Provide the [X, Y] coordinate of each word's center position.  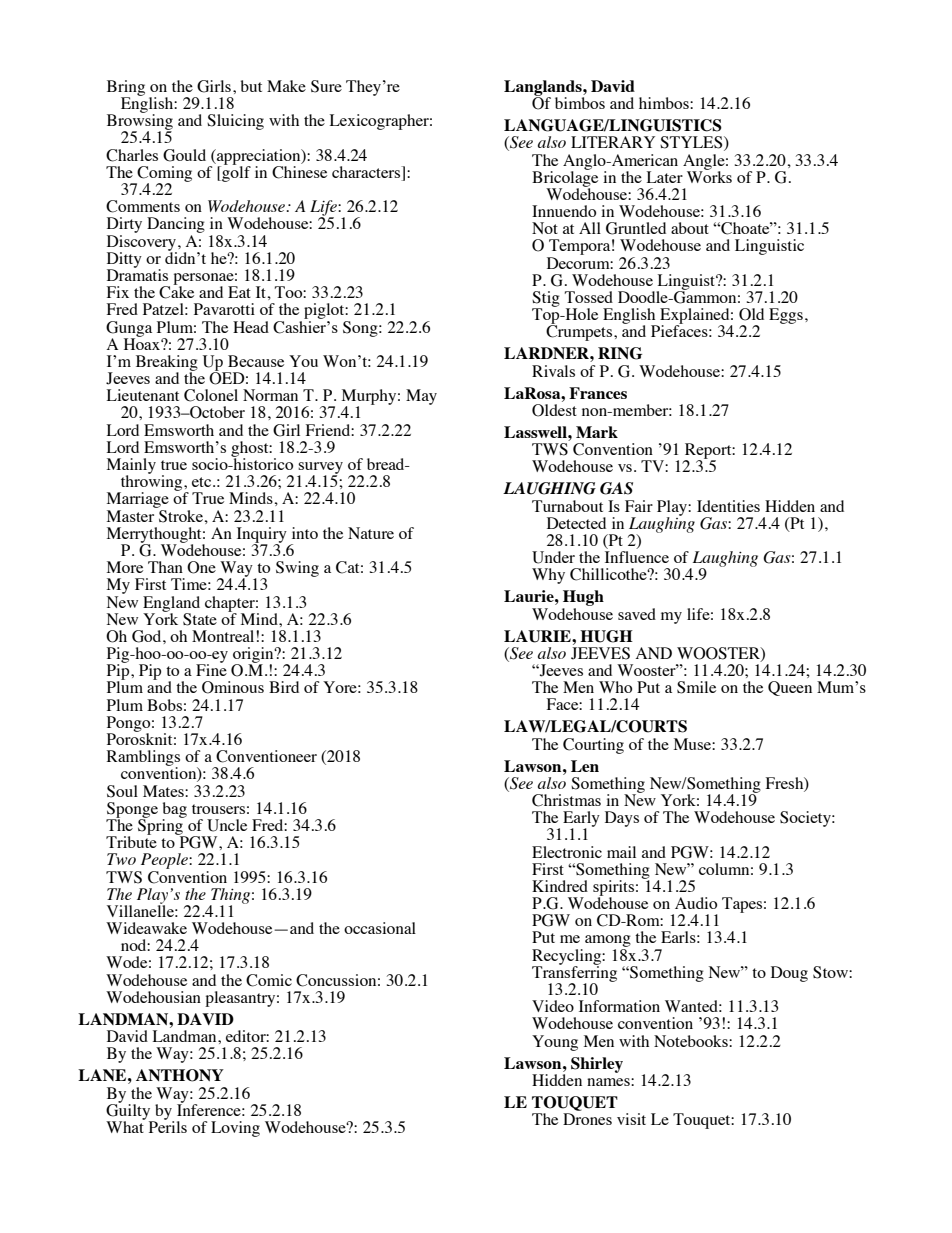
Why [548, 576]
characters [367, 173]
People [165, 861]
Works [709, 176]
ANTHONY [180, 1075]
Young [555, 1043]
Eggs [786, 316]
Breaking [167, 364]
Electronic [567, 852]
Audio [696, 903]
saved [637, 614]
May [421, 397]
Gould [184, 155]
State [200, 619]
